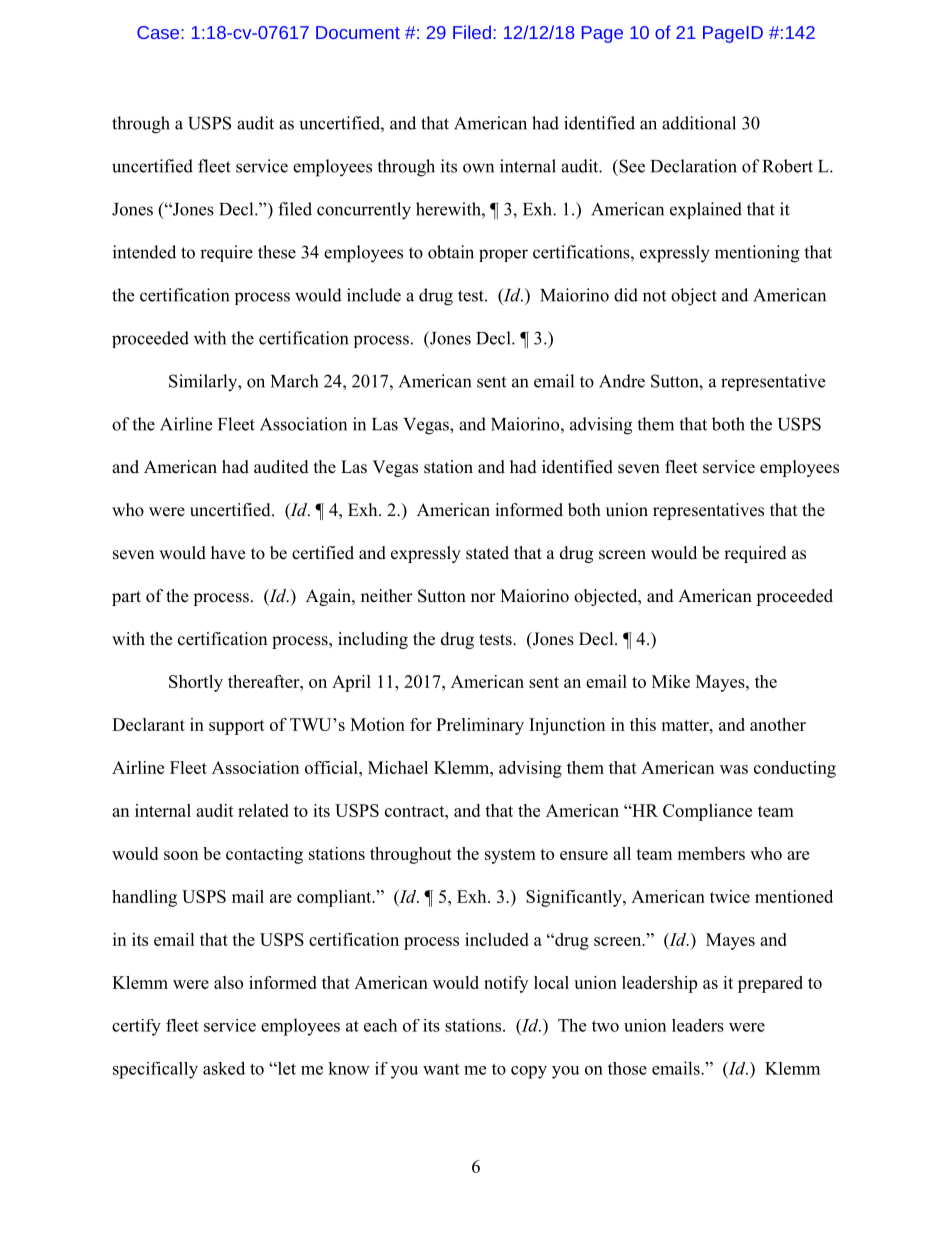 Image resolution: width=952 pixels, height=1233 pixels. What do you see at coordinates (770, 984) in the page?
I see `prepared` at bounding box center [770, 984].
